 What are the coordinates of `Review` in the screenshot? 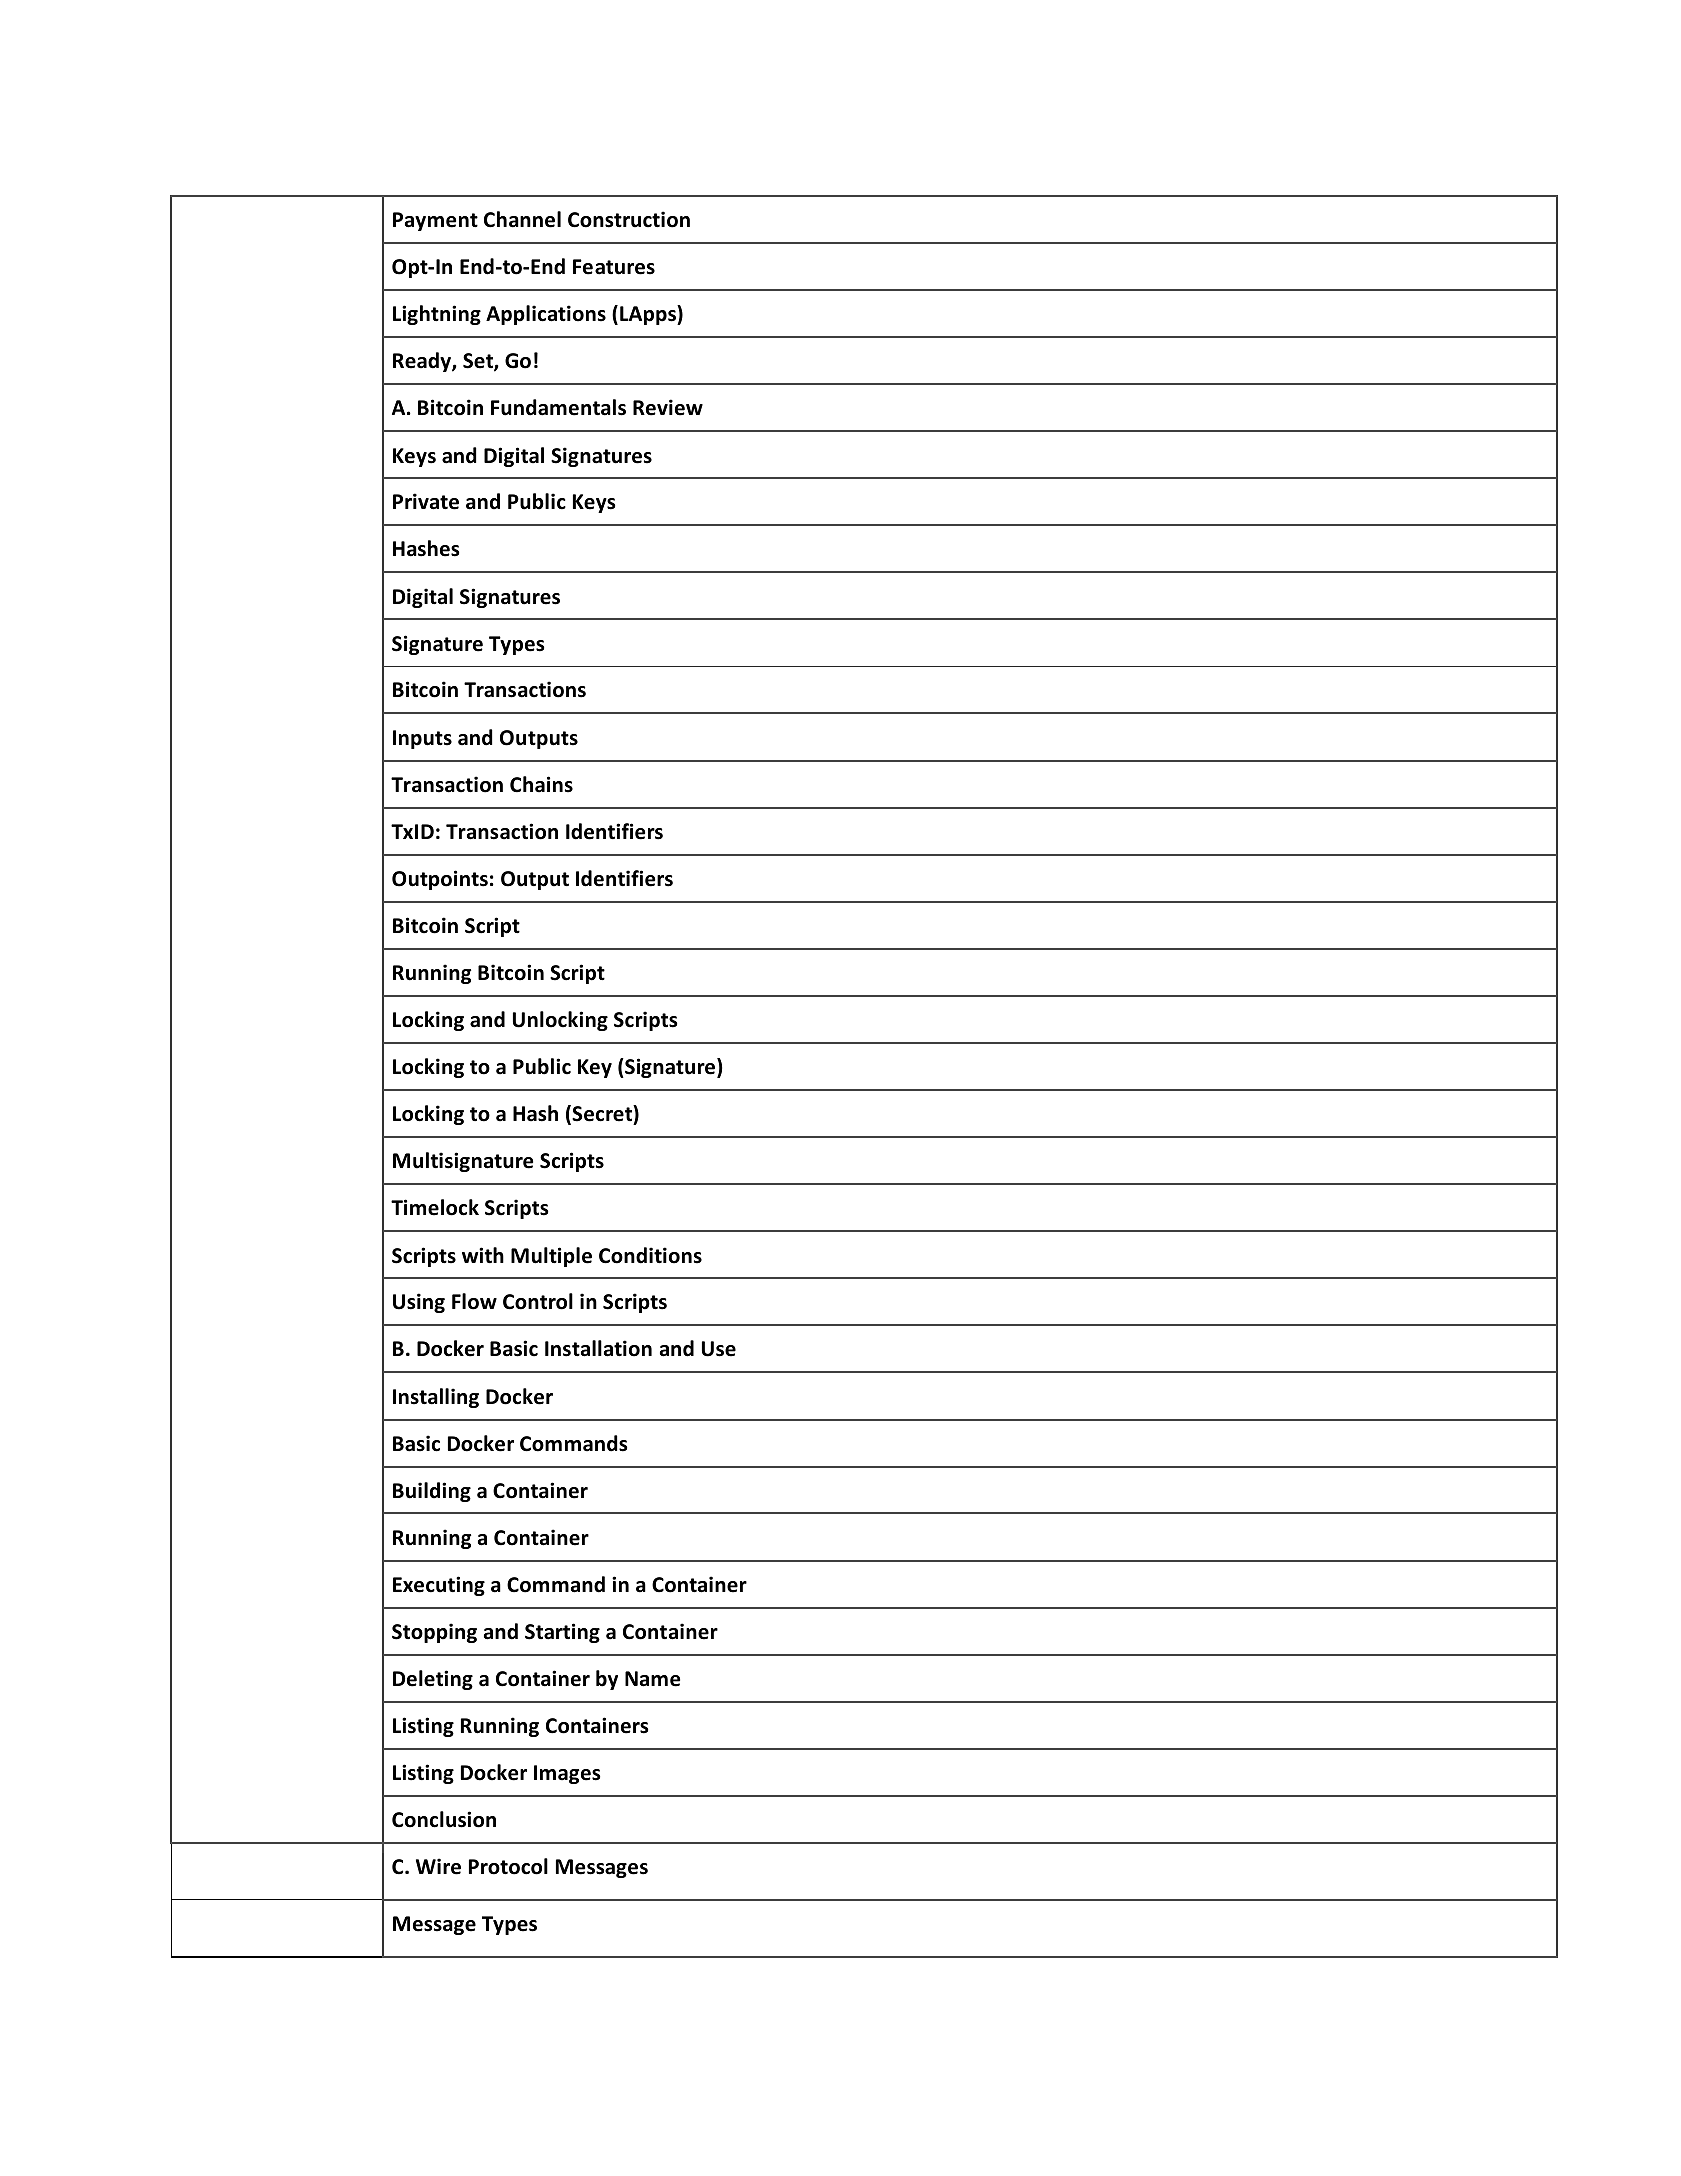 It's located at (668, 407).
